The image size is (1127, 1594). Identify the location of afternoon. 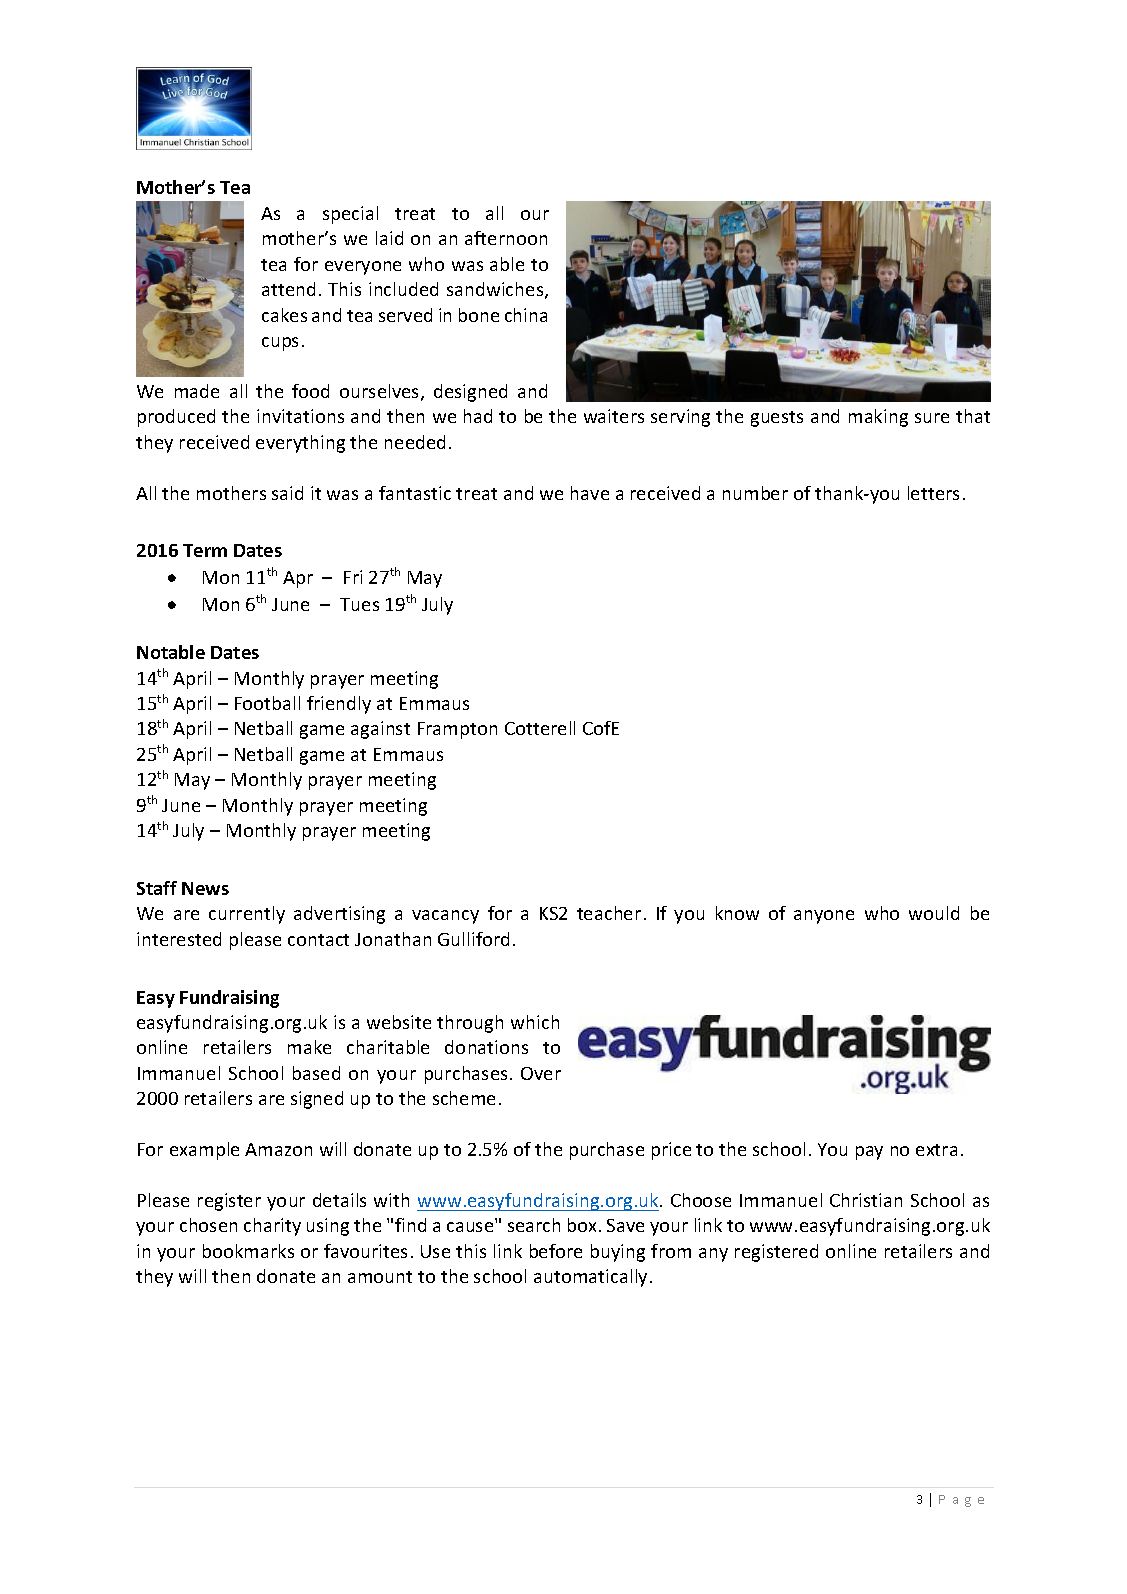
(506, 238).
